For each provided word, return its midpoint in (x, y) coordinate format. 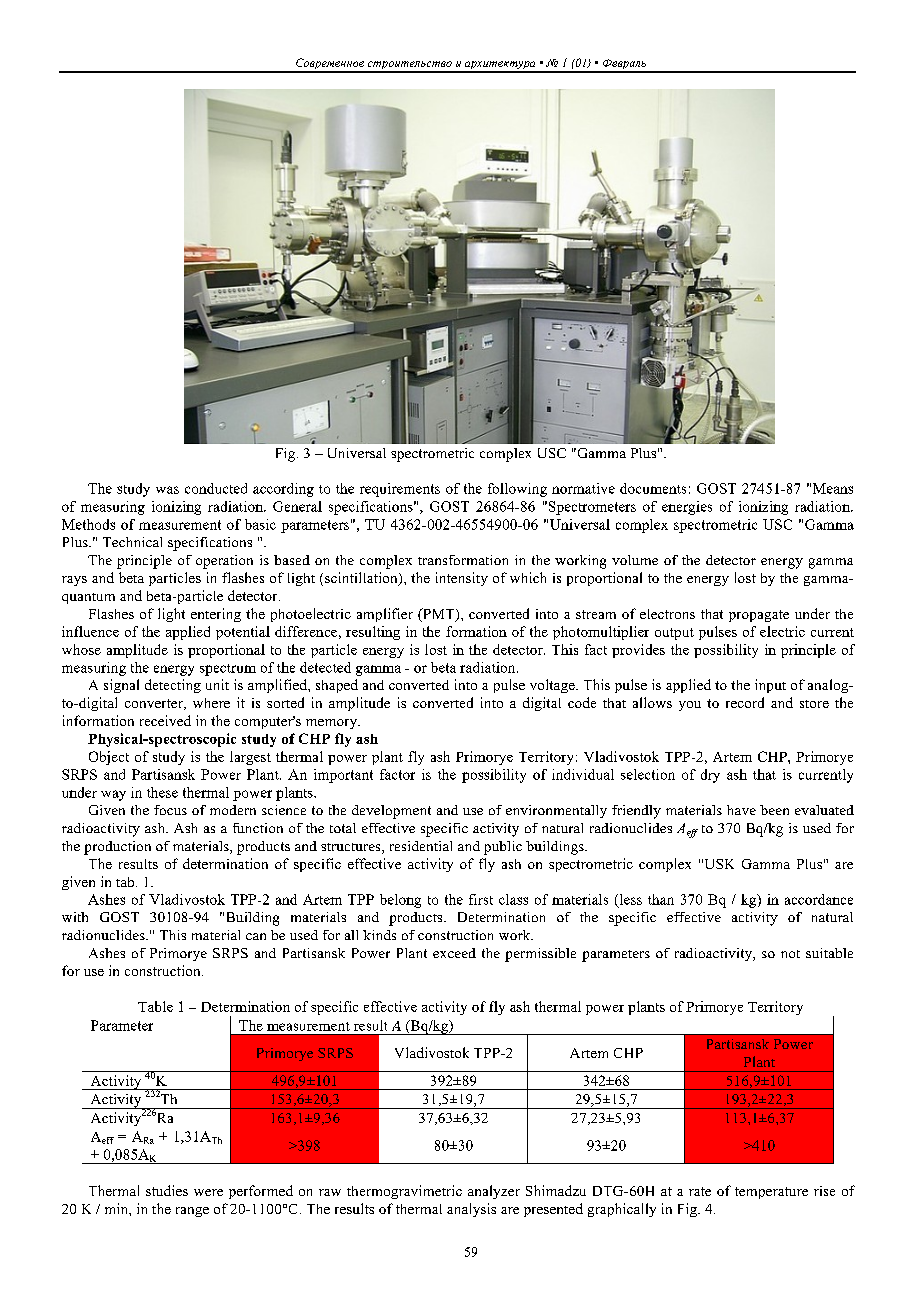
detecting (173, 686)
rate (700, 1191)
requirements (400, 490)
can (256, 936)
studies (167, 1190)
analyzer (494, 1192)
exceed (454, 953)
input (770, 686)
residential (421, 846)
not (790, 954)
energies (687, 508)
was (167, 490)
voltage (553, 686)
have (741, 810)
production (117, 848)
